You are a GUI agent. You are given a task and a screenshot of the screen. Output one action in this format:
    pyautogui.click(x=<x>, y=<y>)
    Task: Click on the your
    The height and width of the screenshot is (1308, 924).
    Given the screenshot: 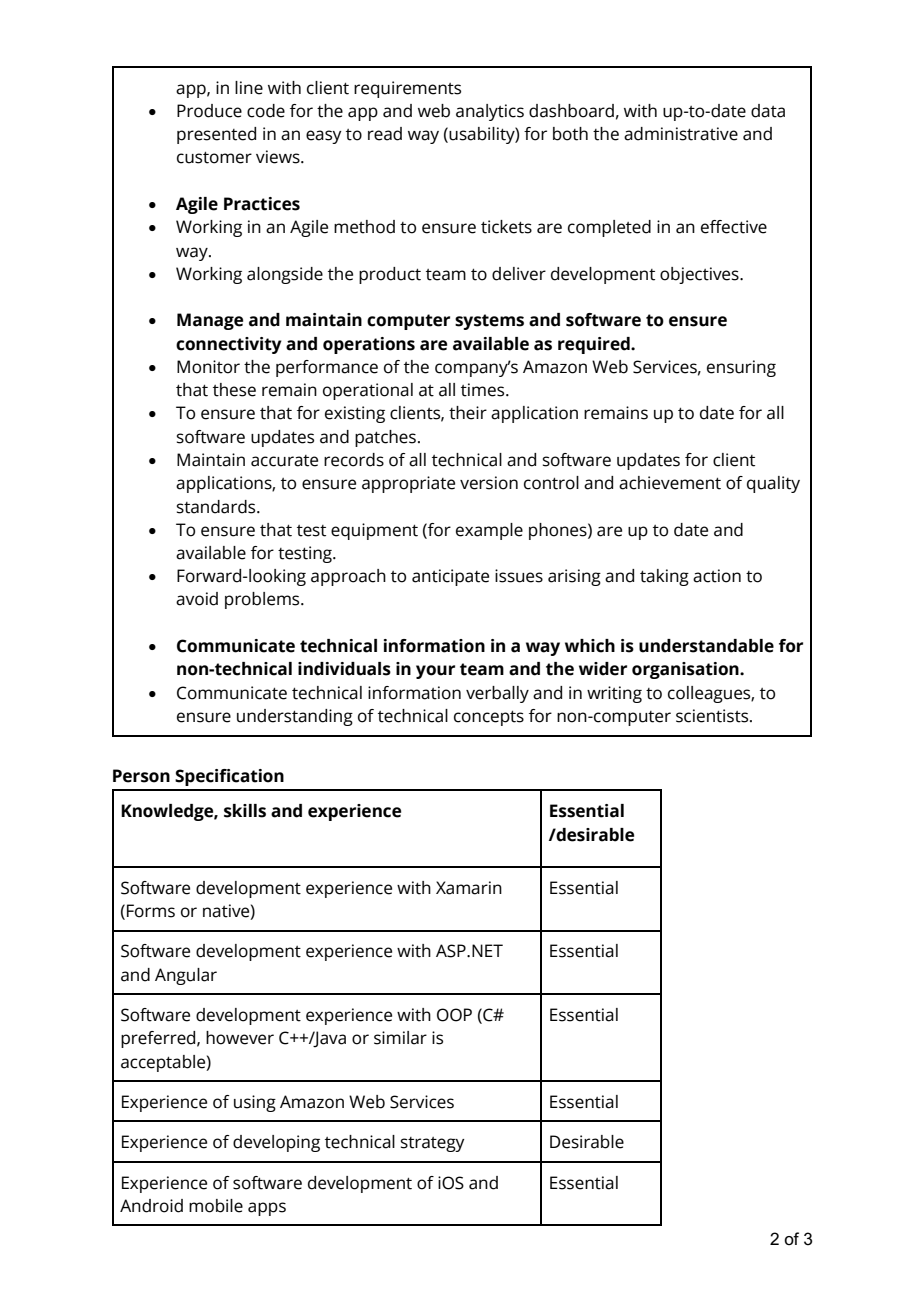 What is the action you would take?
    pyautogui.click(x=435, y=672)
